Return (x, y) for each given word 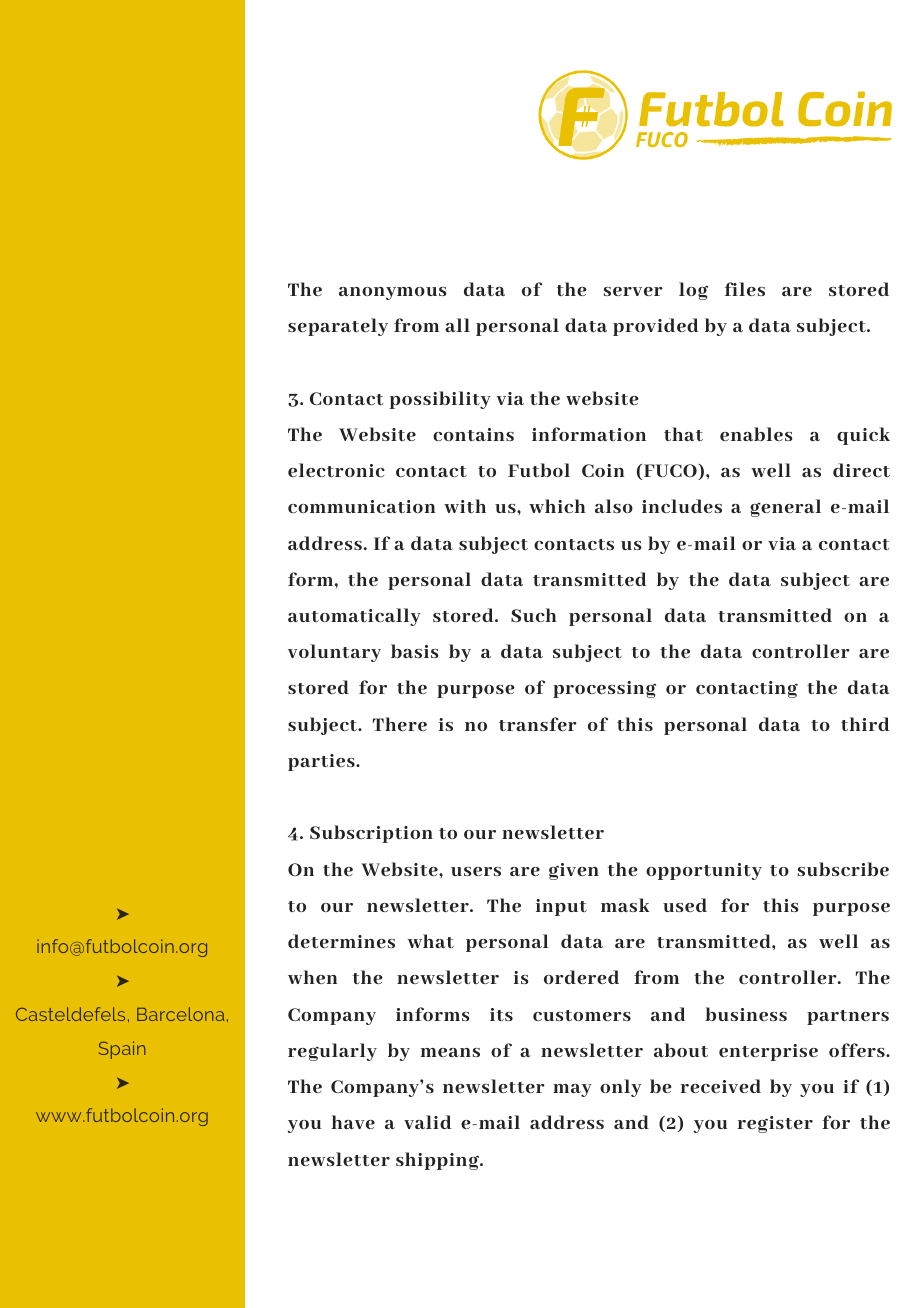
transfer (538, 724)
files (745, 289)
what (431, 941)
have (353, 1122)
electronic (336, 470)
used (685, 905)
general (785, 508)
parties (322, 762)
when (313, 977)
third (865, 724)
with (465, 506)
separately (338, 327)
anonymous (393, 293)
